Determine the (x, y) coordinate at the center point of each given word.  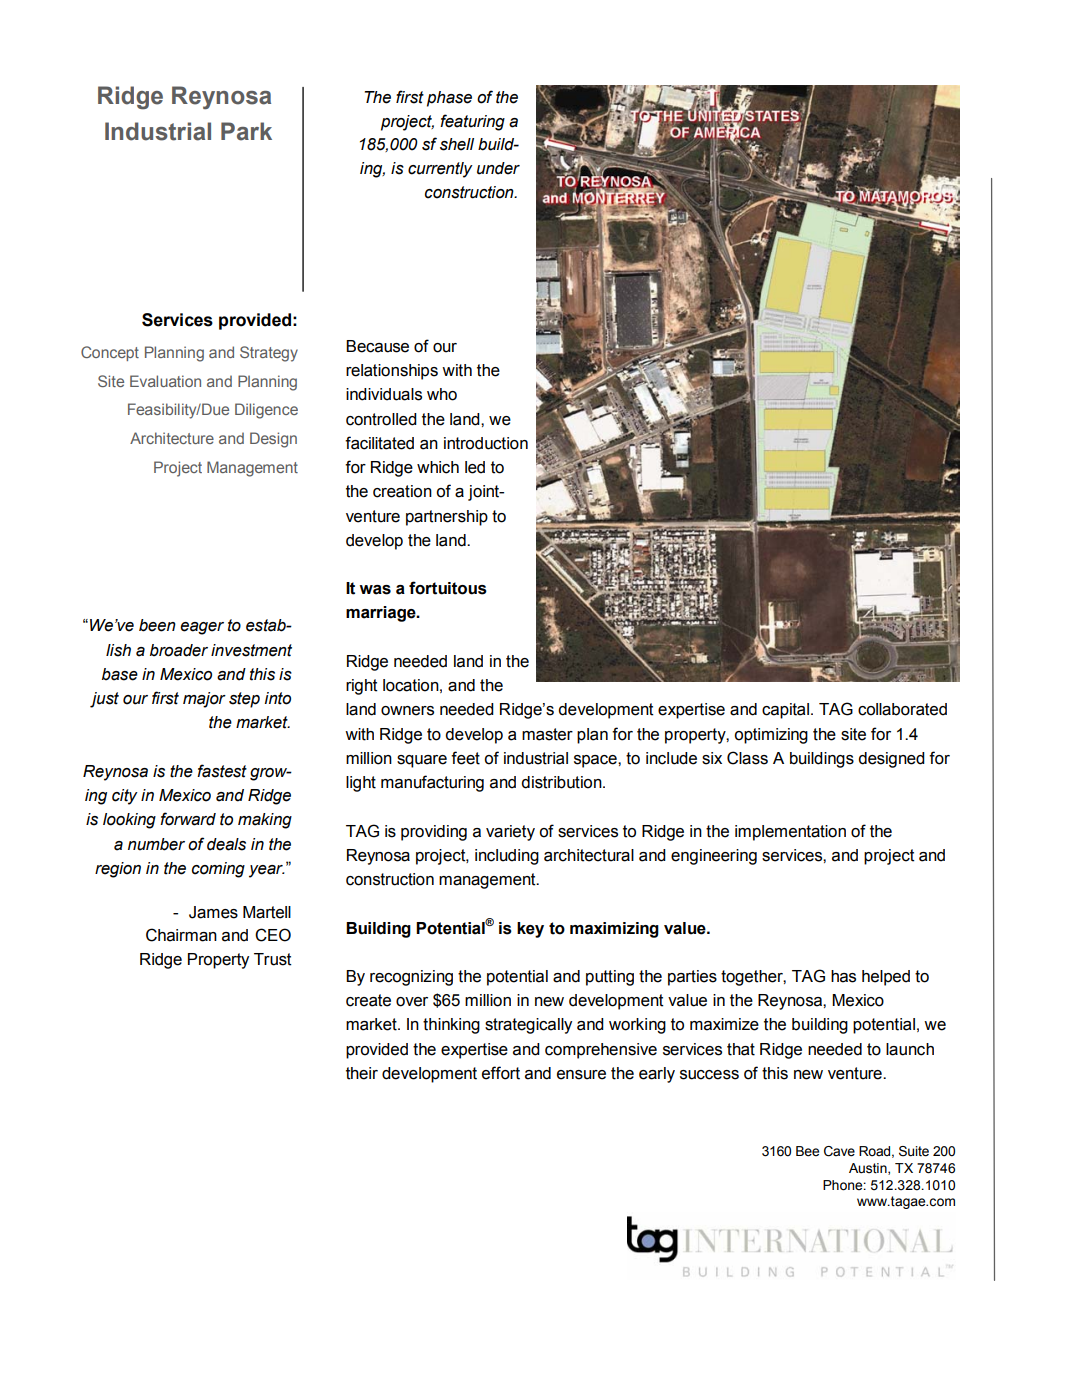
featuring (472, 122)
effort (501, 1073)
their (362, 1073)
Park (246, 131)
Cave (839, 1151)
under (498, 168)
